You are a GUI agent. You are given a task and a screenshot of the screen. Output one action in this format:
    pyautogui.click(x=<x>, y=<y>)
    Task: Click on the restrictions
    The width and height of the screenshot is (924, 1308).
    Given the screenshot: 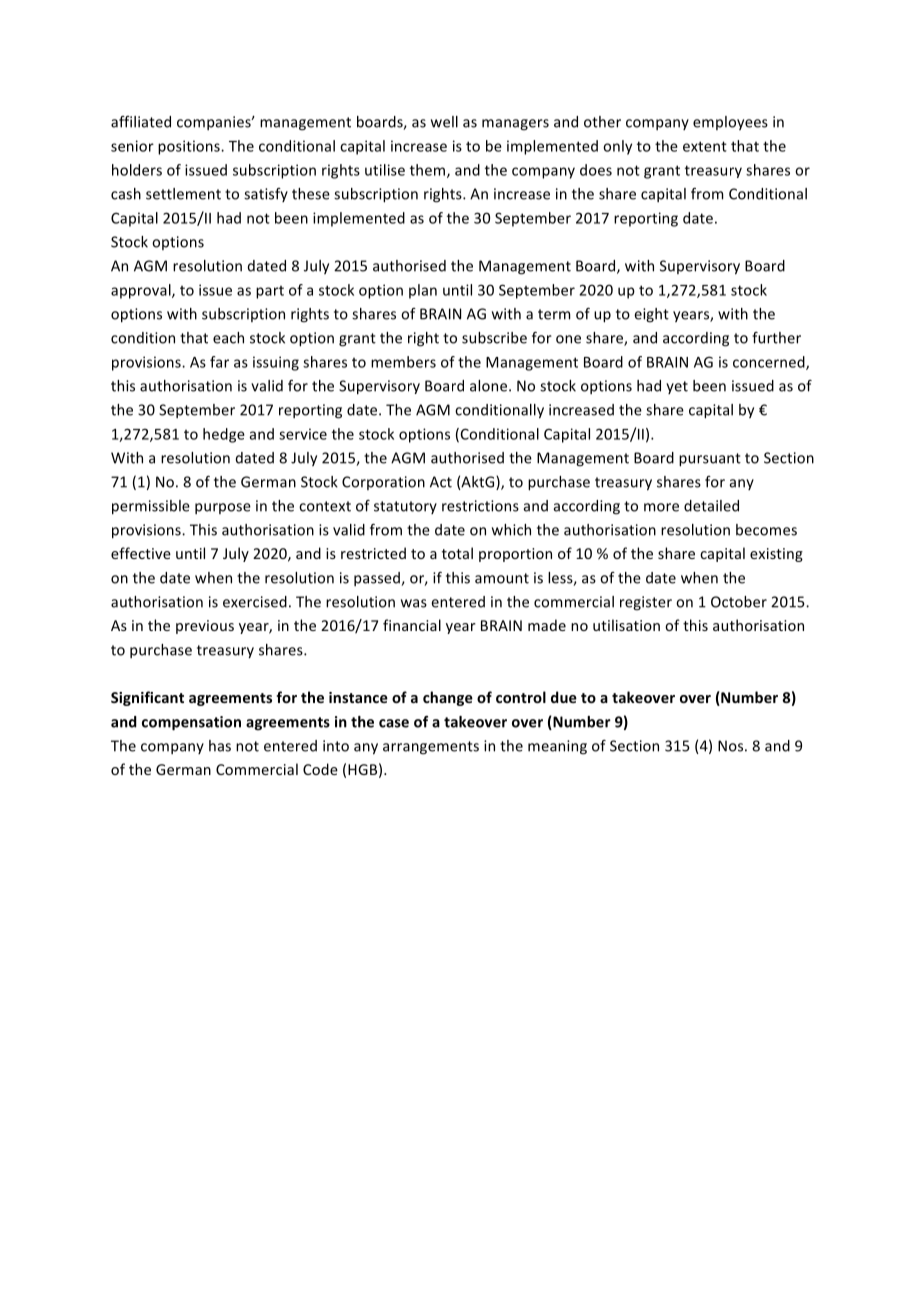 What is the action you would take?
    pyautogui.click(x=480, y=506)
